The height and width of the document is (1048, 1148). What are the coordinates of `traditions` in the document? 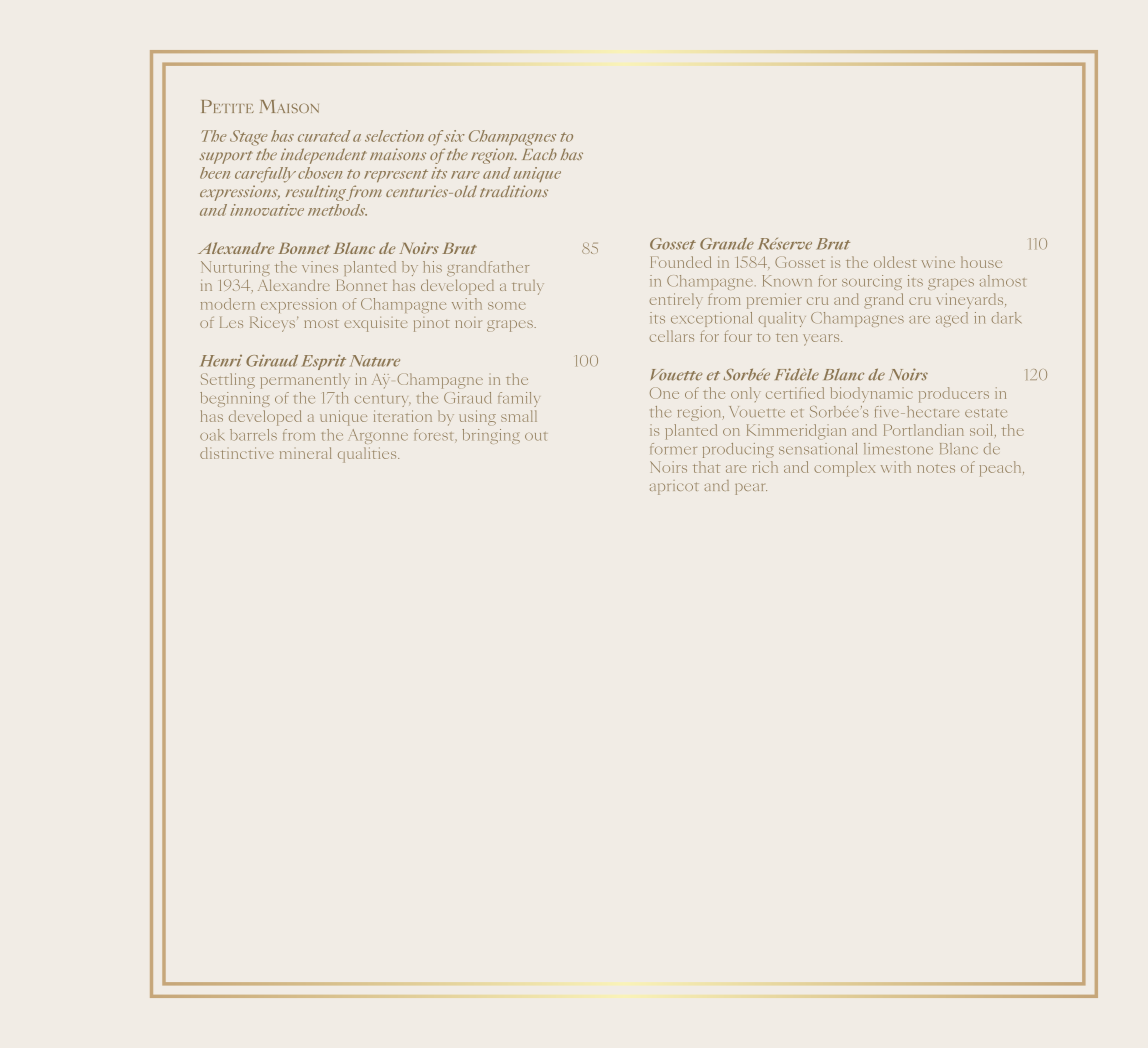 It's located at (514, 191).
